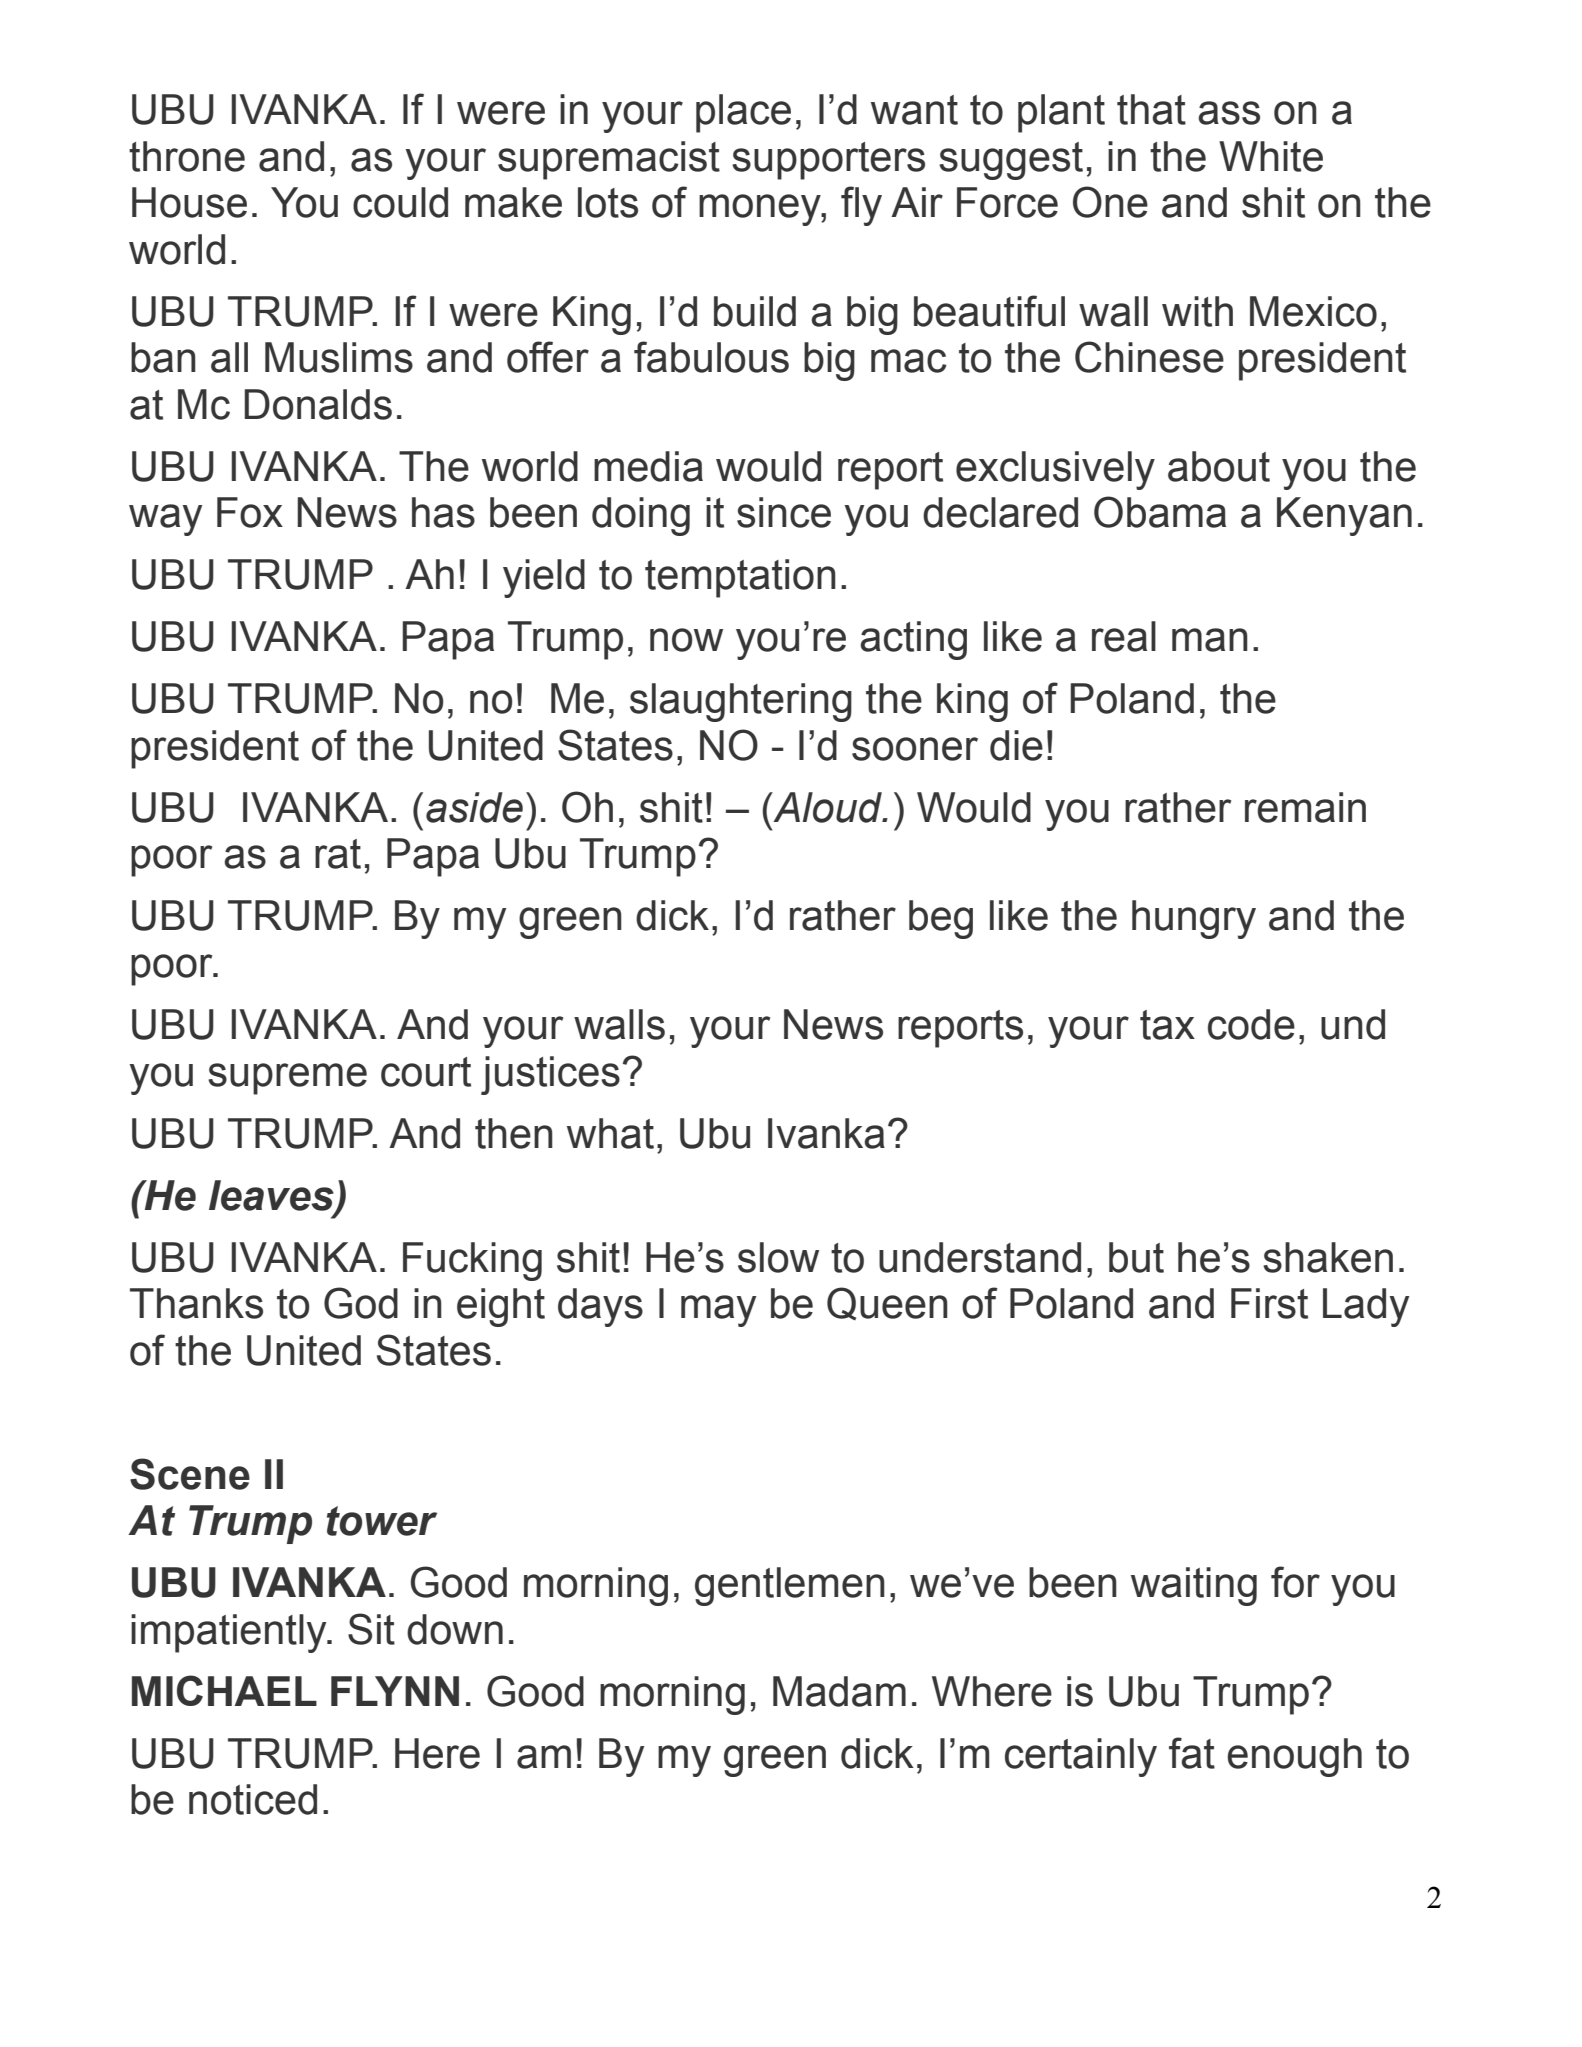 The height and width of the document is (2047, 1582). What do you see at coordinates (1194, 919) in the document?
I see `hungry` at bounding box center [1194, 919].
